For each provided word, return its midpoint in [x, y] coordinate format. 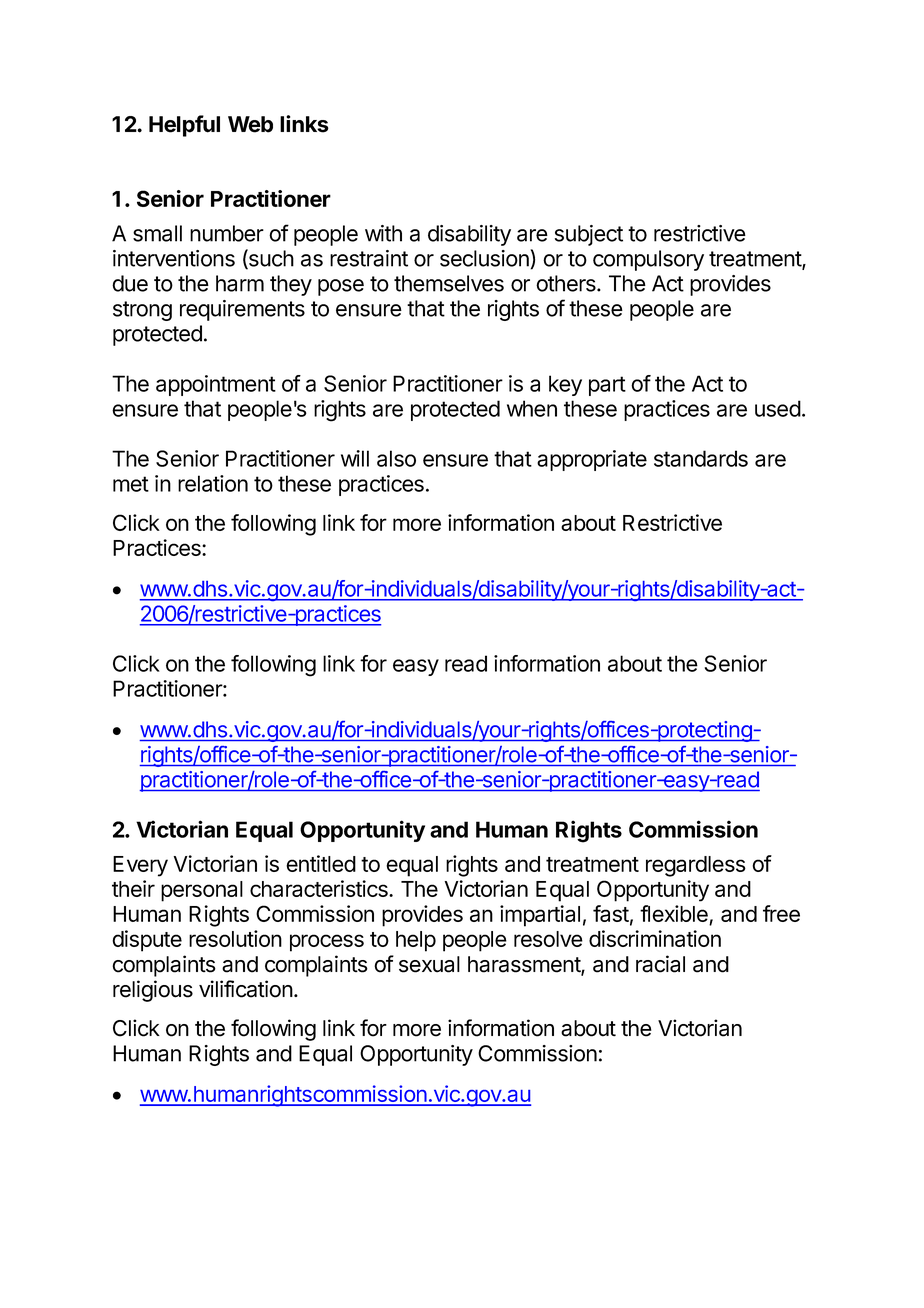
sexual [429, 964]
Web [250, 124]
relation [213, 483]
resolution [235, 938]
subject [589, 235]
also [396, 458]
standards [701, 458]
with [383, 233]
